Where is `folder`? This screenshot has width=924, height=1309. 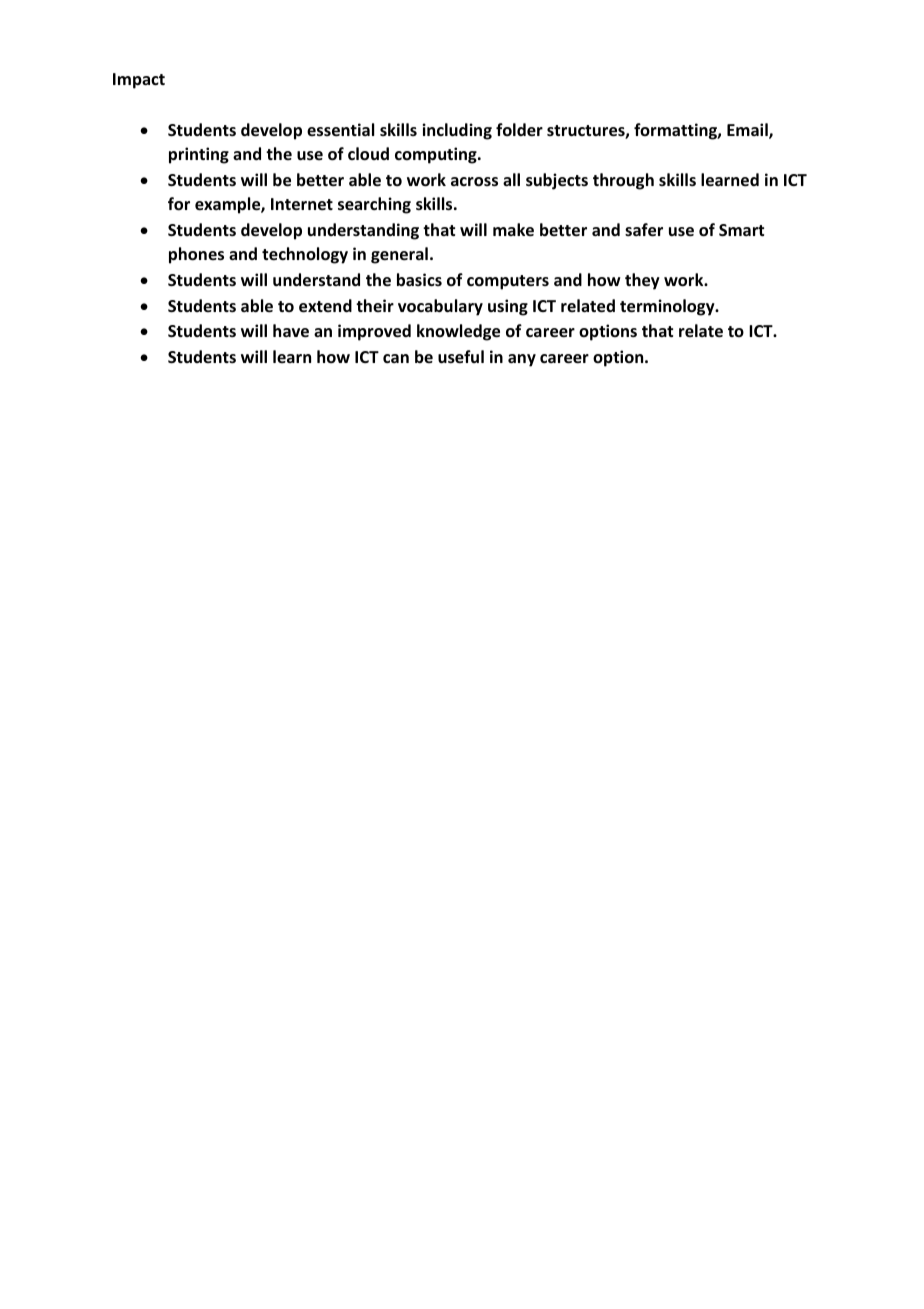
folder is located at coordinates (519, 130).
